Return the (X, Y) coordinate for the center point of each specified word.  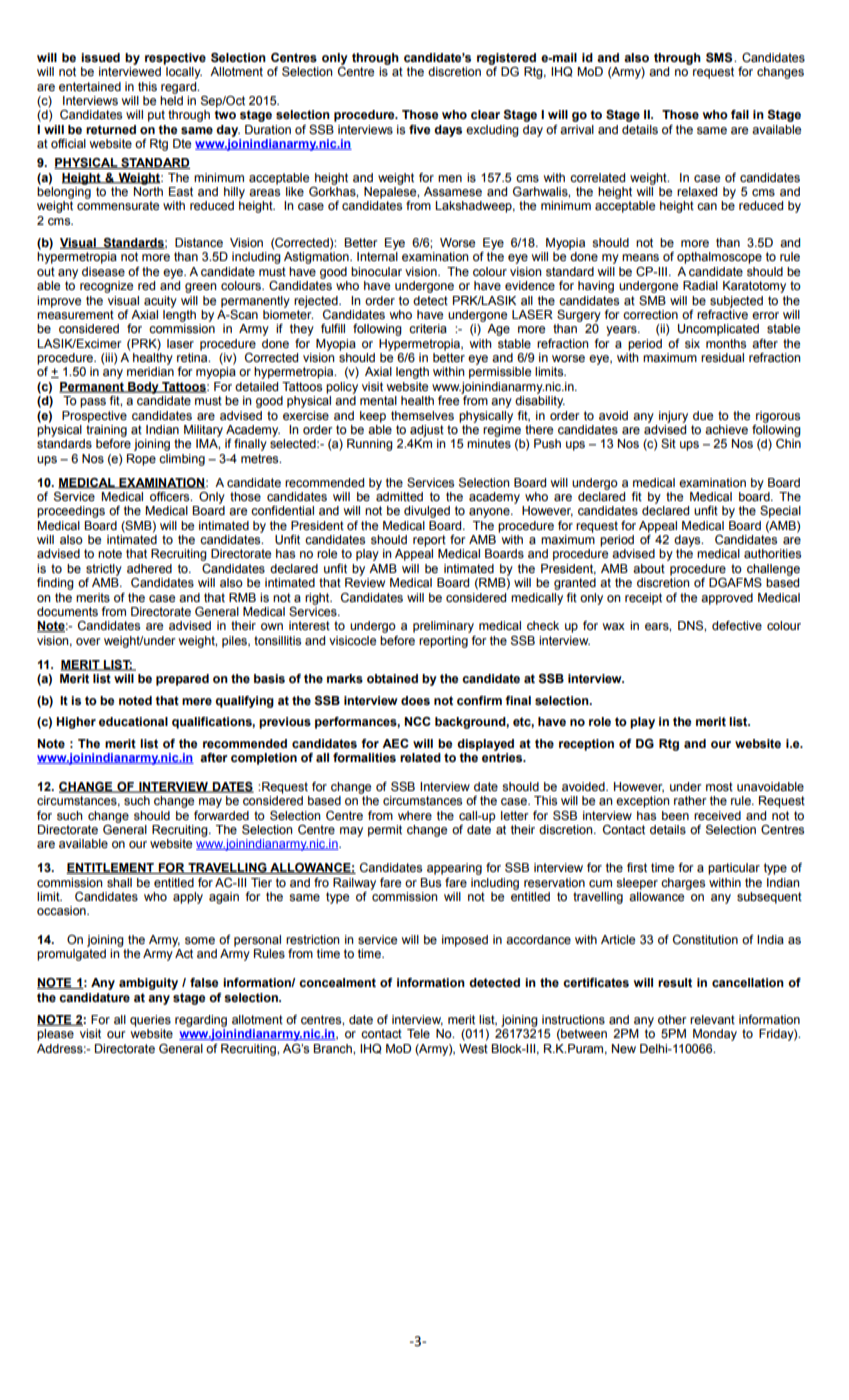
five (419, 129)
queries (150, 1021)
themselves (422, 416)
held (171, 99)
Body (143, 388)
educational (133, 722)
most (719, 787)
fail (740, 114)
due (703, 416)
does (415, 701)
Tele (418, 1034)
